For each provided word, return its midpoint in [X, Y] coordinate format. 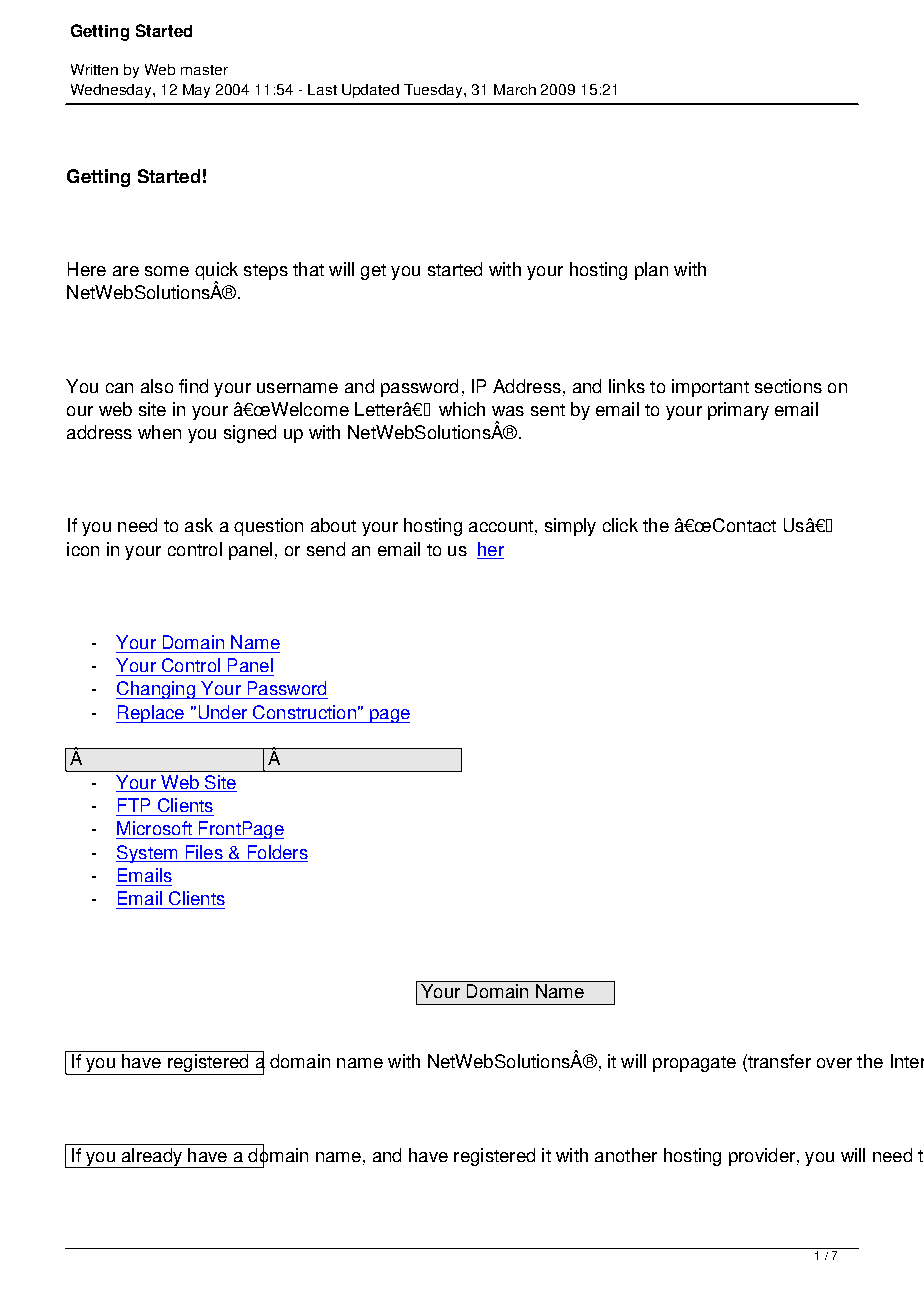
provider [762, 1157]
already [151, 1158]
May [196, 91]
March [515, 89]
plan [651, 271]
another [626, 1155]
